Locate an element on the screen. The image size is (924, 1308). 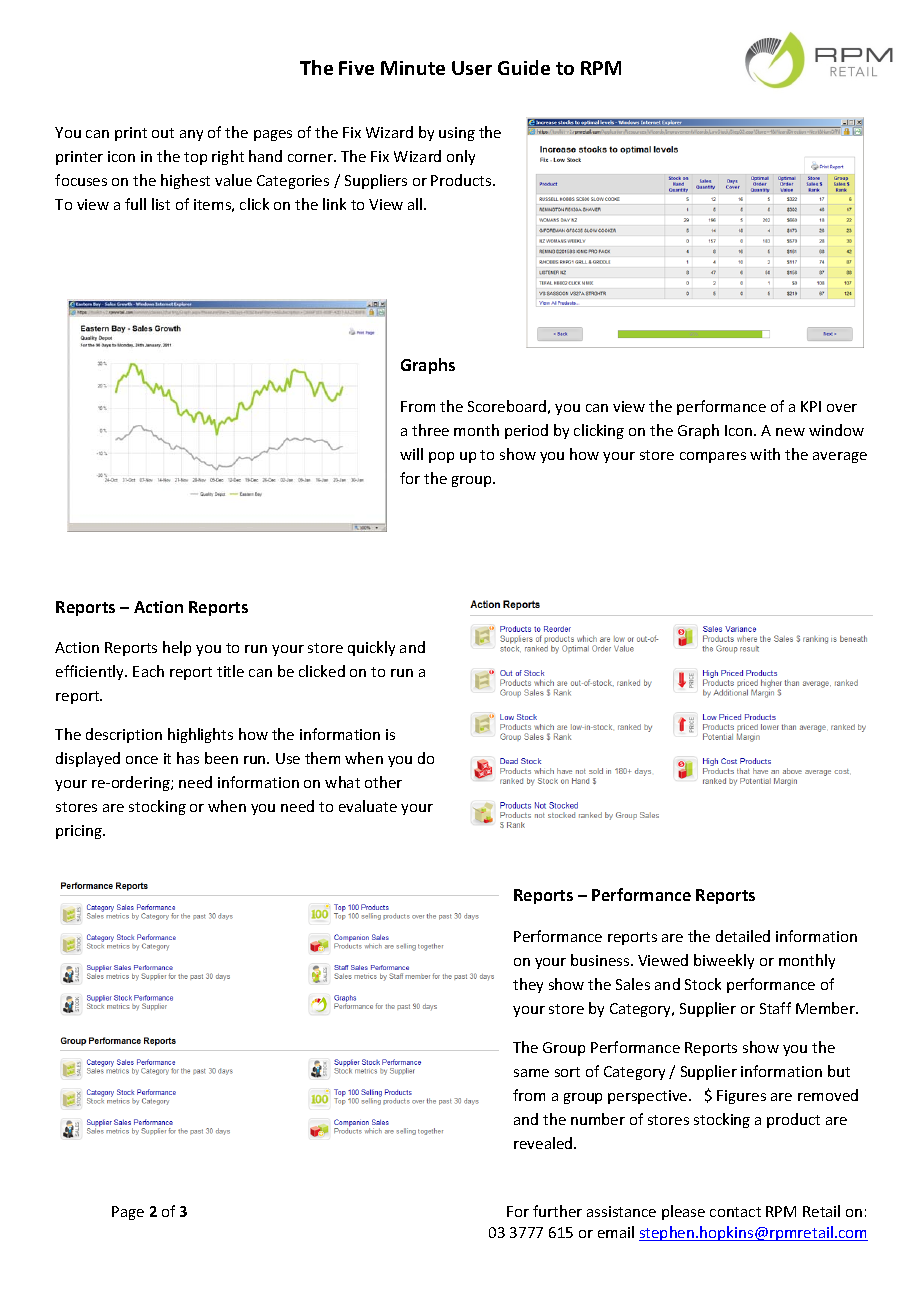
detailed is located at coordinates (743, 936).
